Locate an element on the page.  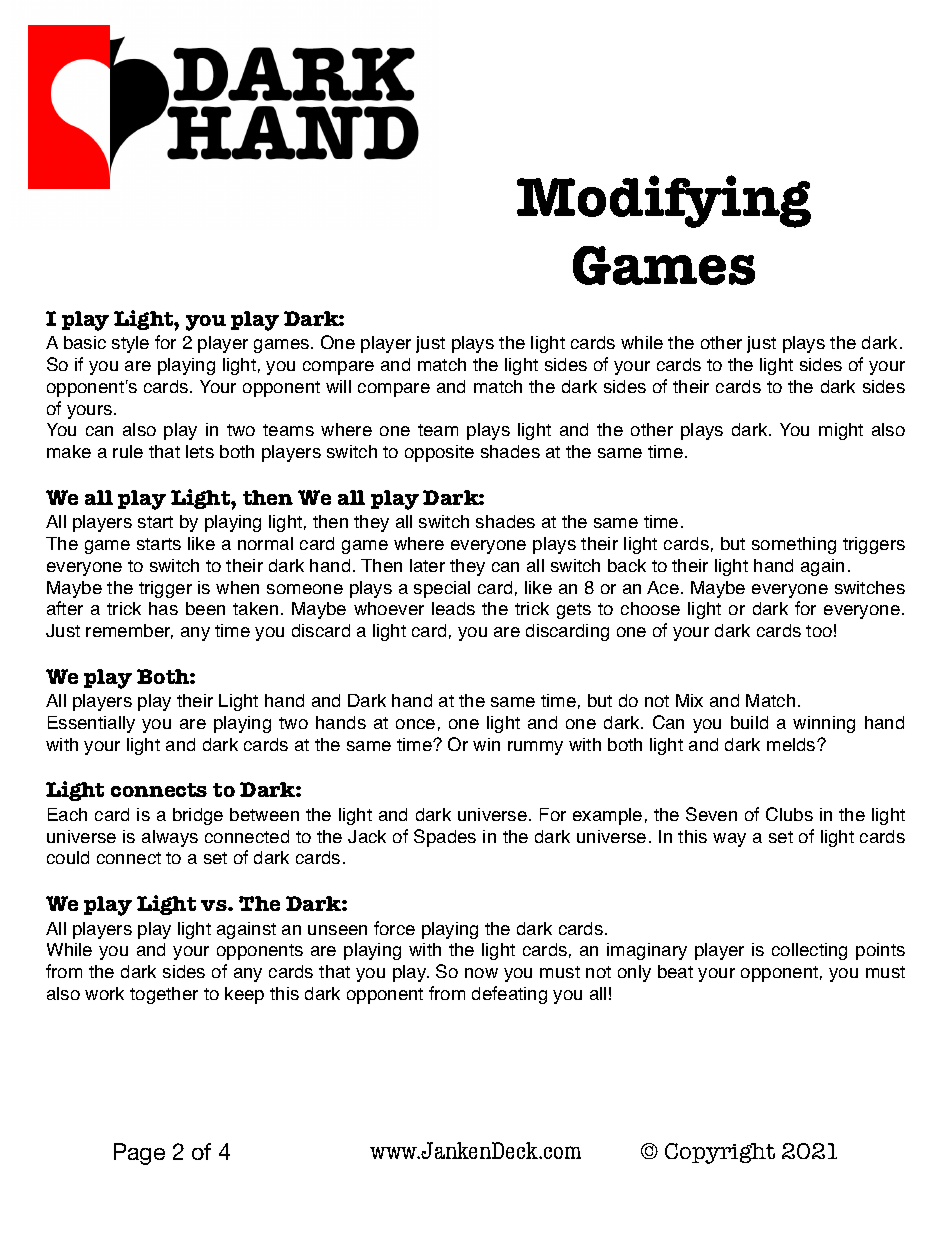
might is located at coordinates (841, 431).
